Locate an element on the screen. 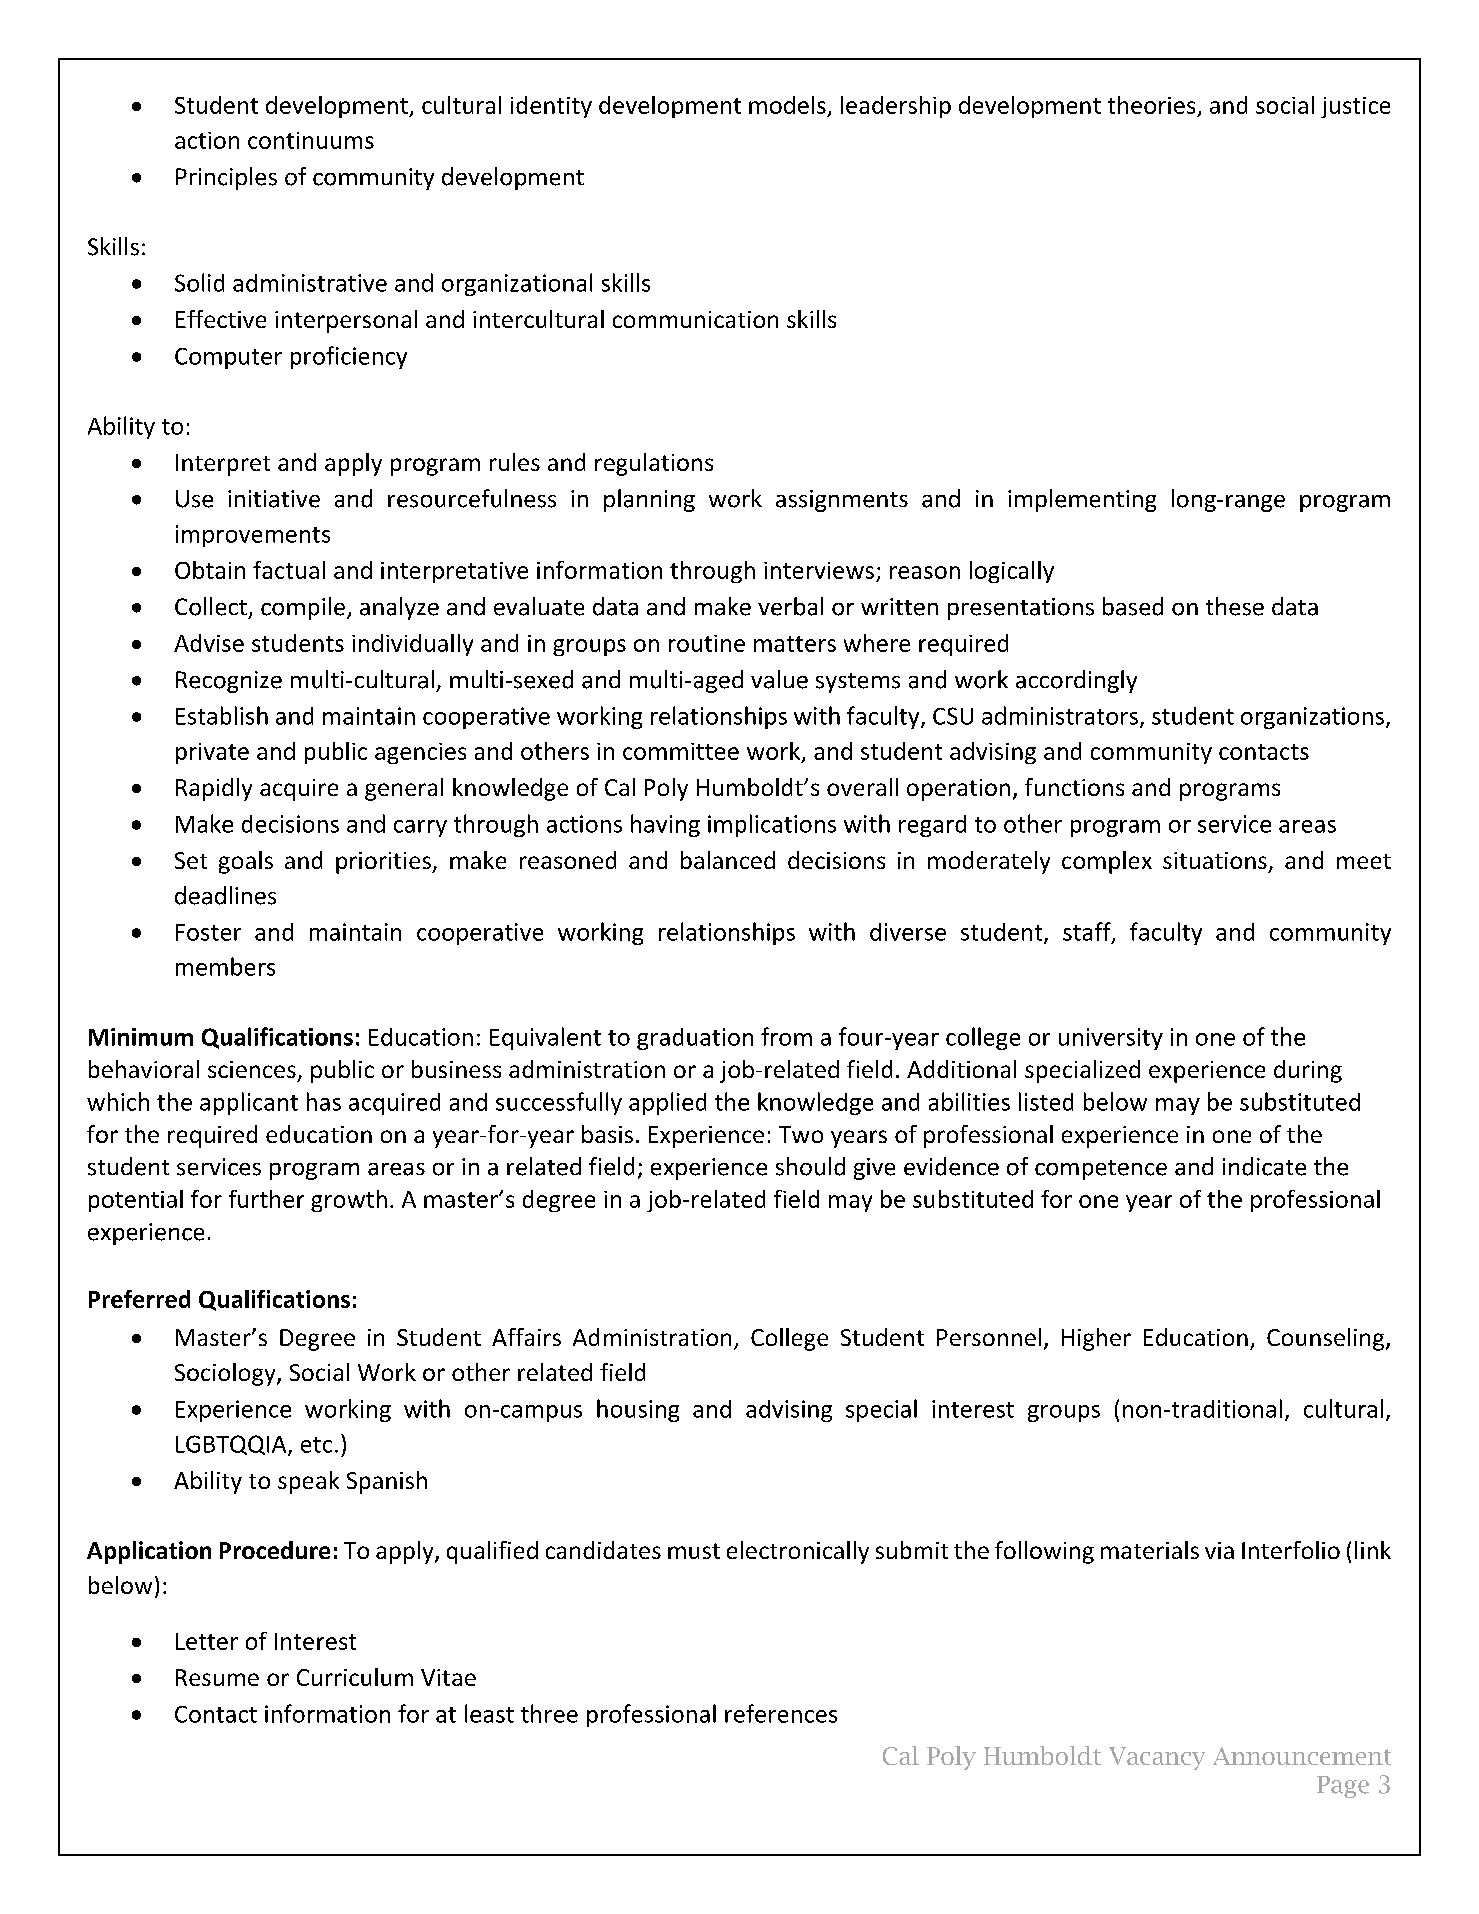  Principles is located at coordinates (226, 178).
